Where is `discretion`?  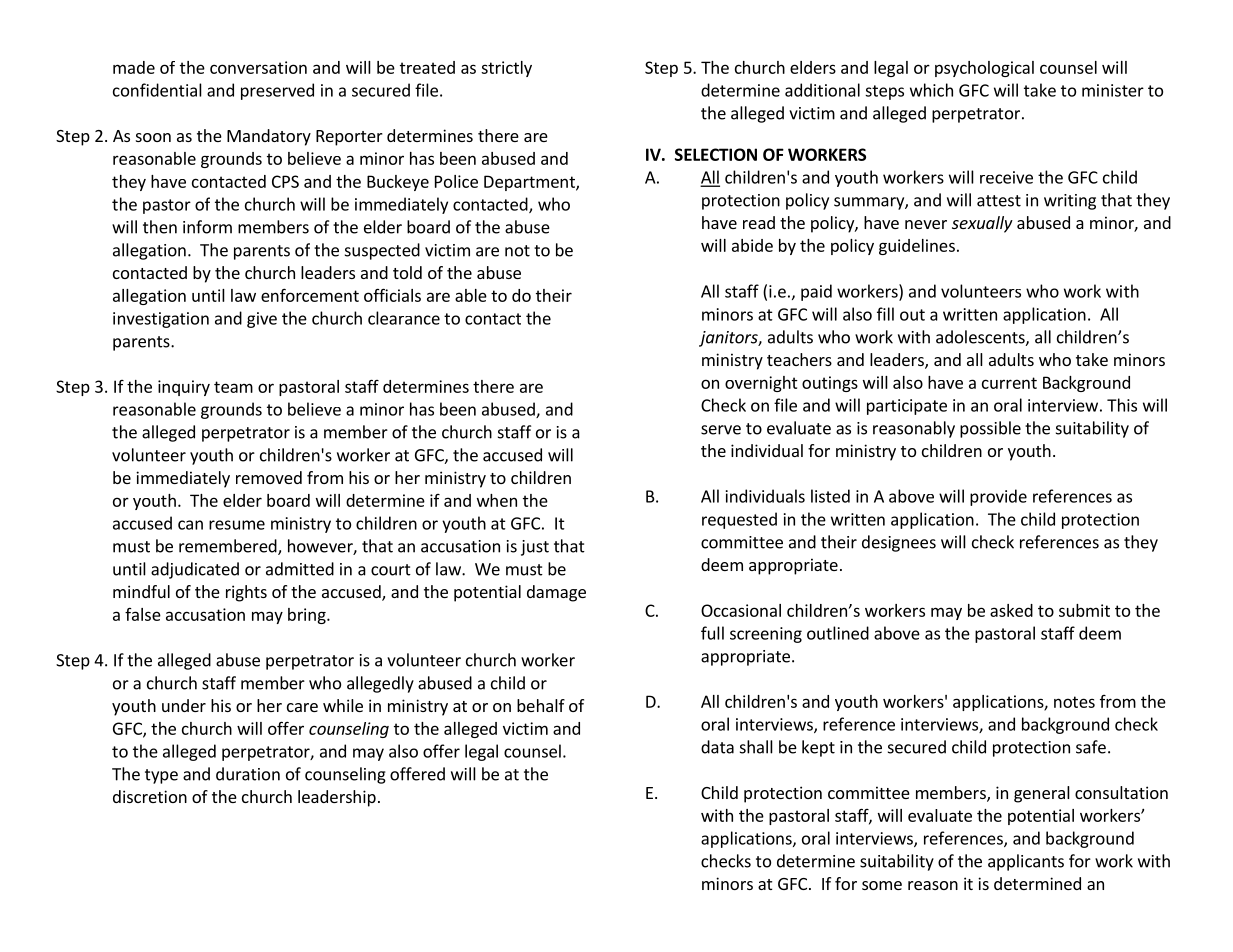
discretion is located at coordinates (150, 796).
